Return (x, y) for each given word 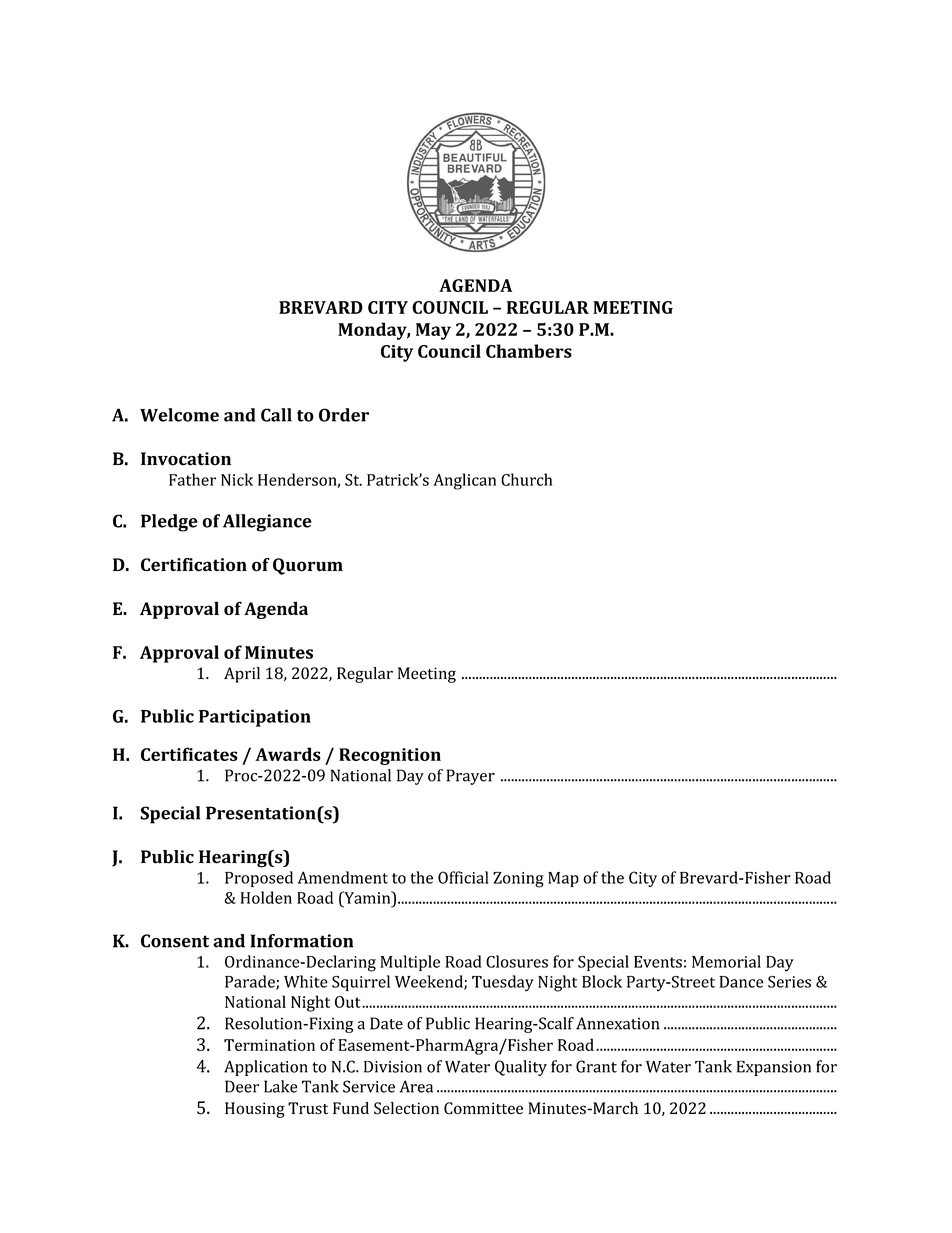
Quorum (308, 566)
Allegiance (267, 523)
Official (463, 877)
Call (276, 415)
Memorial (726, 961)
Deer (242, 1086)
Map (563, 879)
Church (526, 479)
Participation (255, 718)
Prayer (471, 777)
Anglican (465, 481)
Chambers (529, 351)
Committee (483, 1108)
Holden (266, 897)
